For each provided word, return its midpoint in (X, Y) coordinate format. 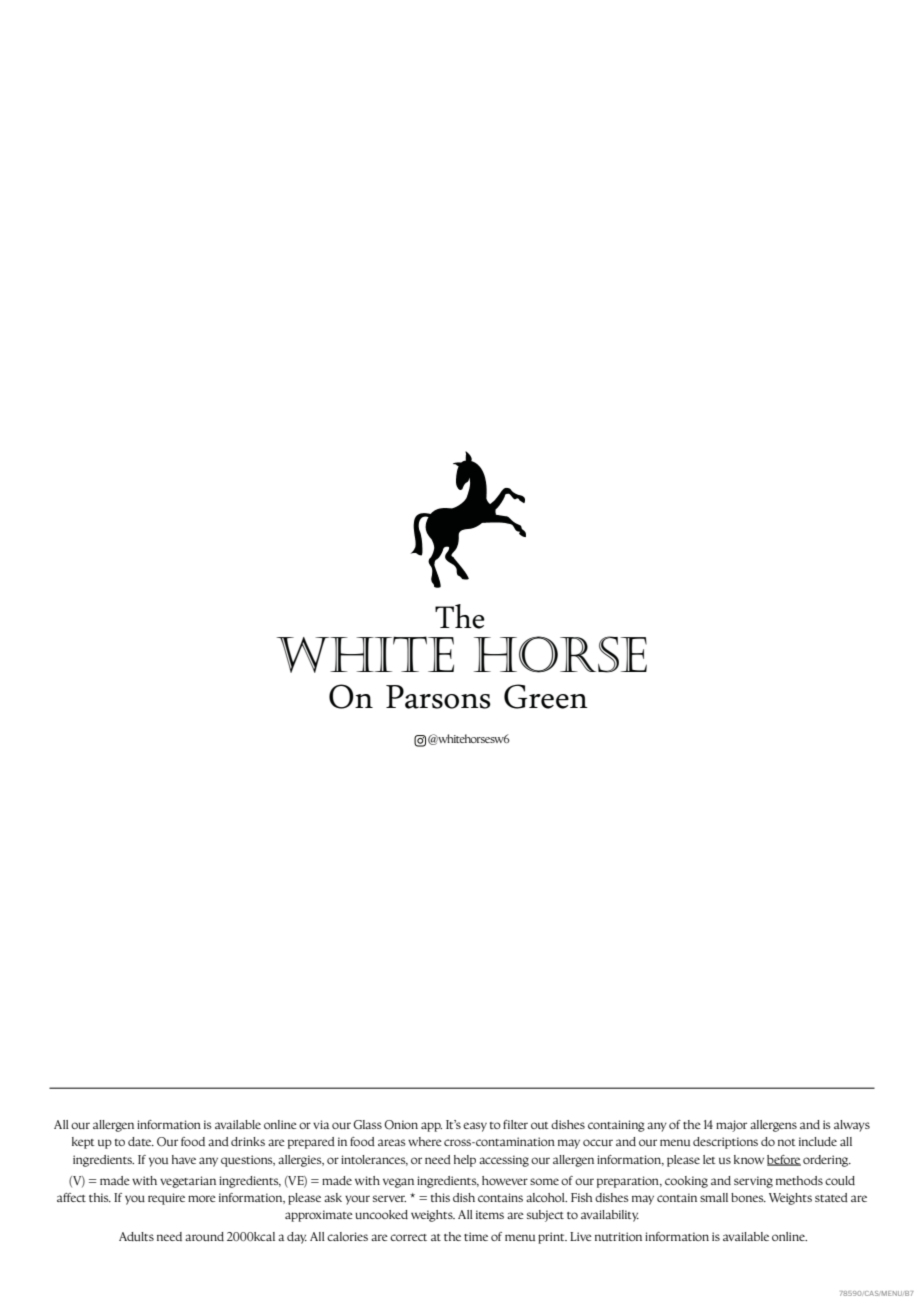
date (141, 1141)
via (321, 1124)
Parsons (438, 697)
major (731, 1126)
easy (475, 1127)
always (852, 1126)
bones (748, 1197)
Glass (367, 1124)
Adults (136, 1236)
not (787, 1142)
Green (546, 696)
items (490, 1214)
